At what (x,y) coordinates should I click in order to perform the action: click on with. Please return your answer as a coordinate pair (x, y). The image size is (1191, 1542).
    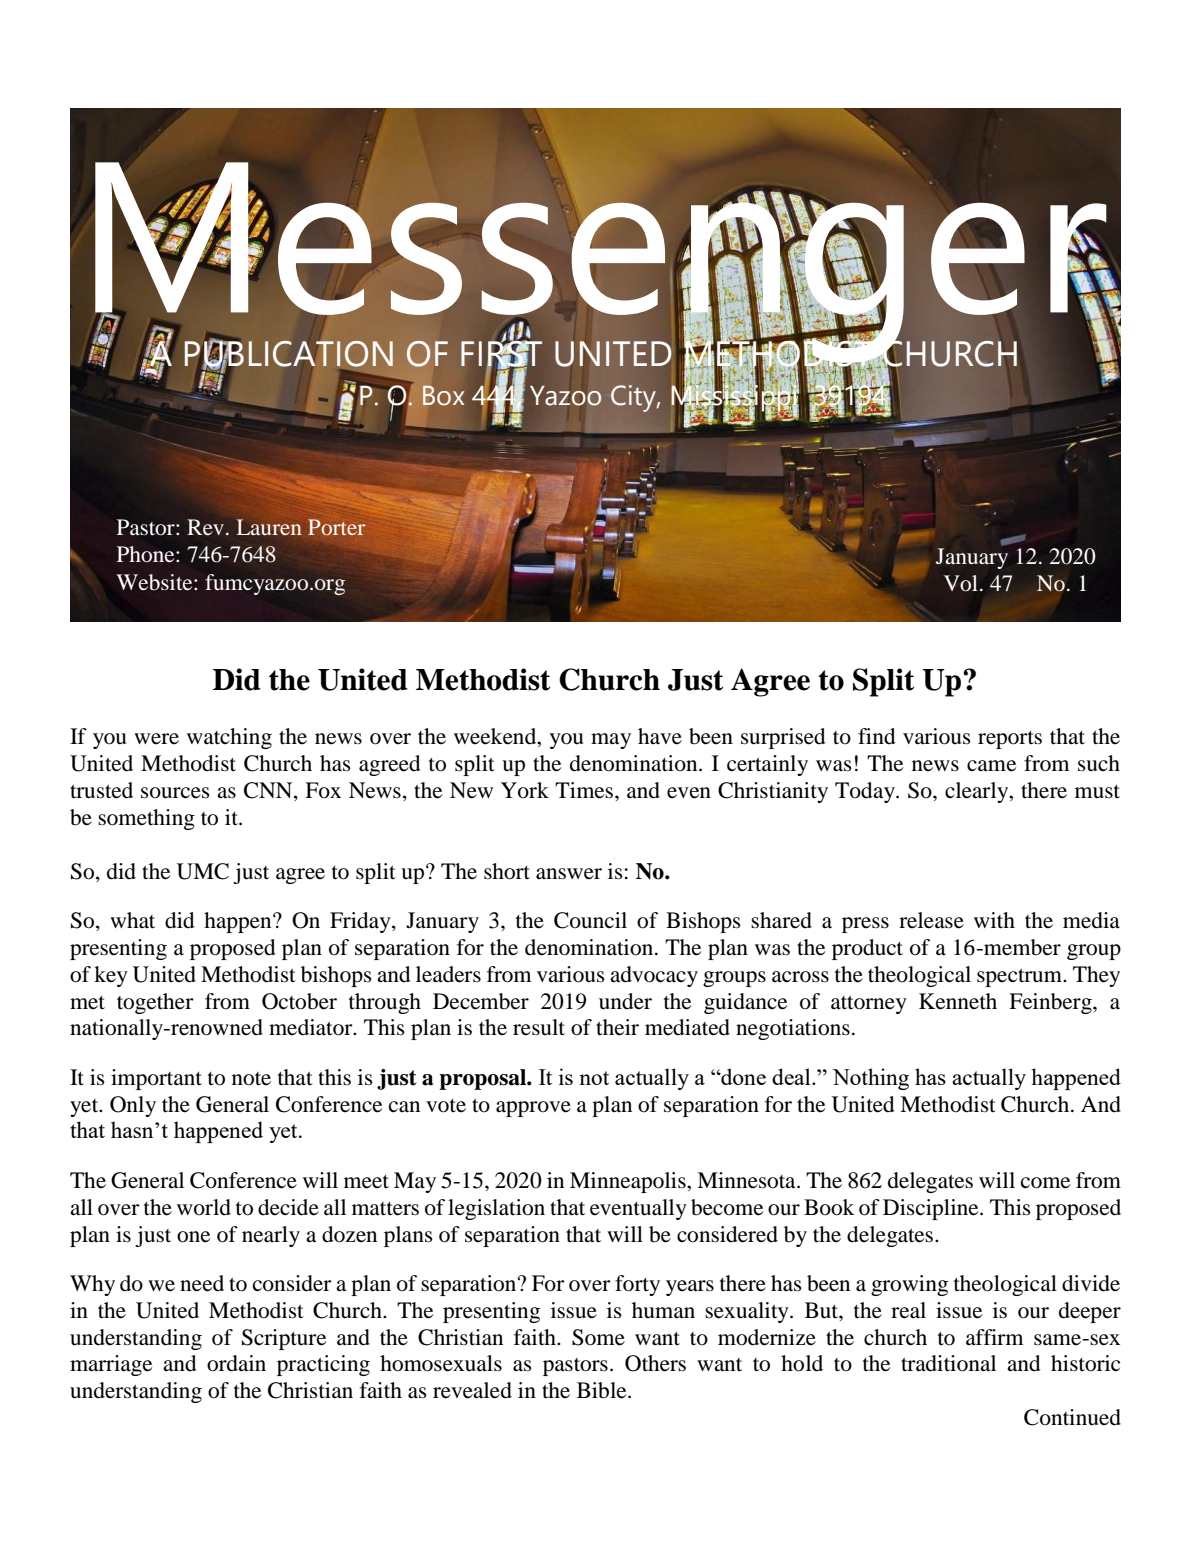
    Looking at the image, I should click on (994, 920).
